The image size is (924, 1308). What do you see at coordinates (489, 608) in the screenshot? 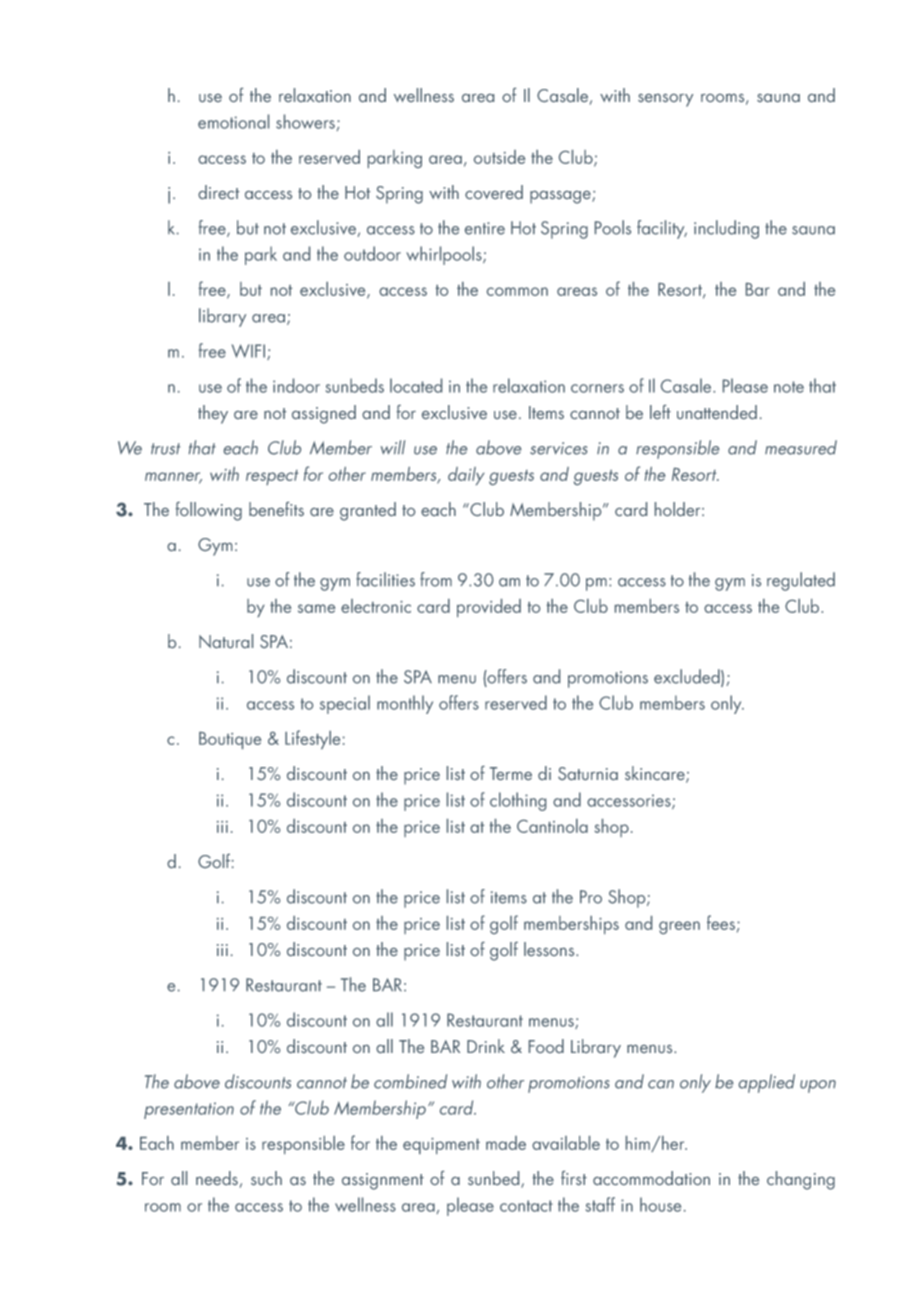
I see `provided` at bounding box center [489, 608].
